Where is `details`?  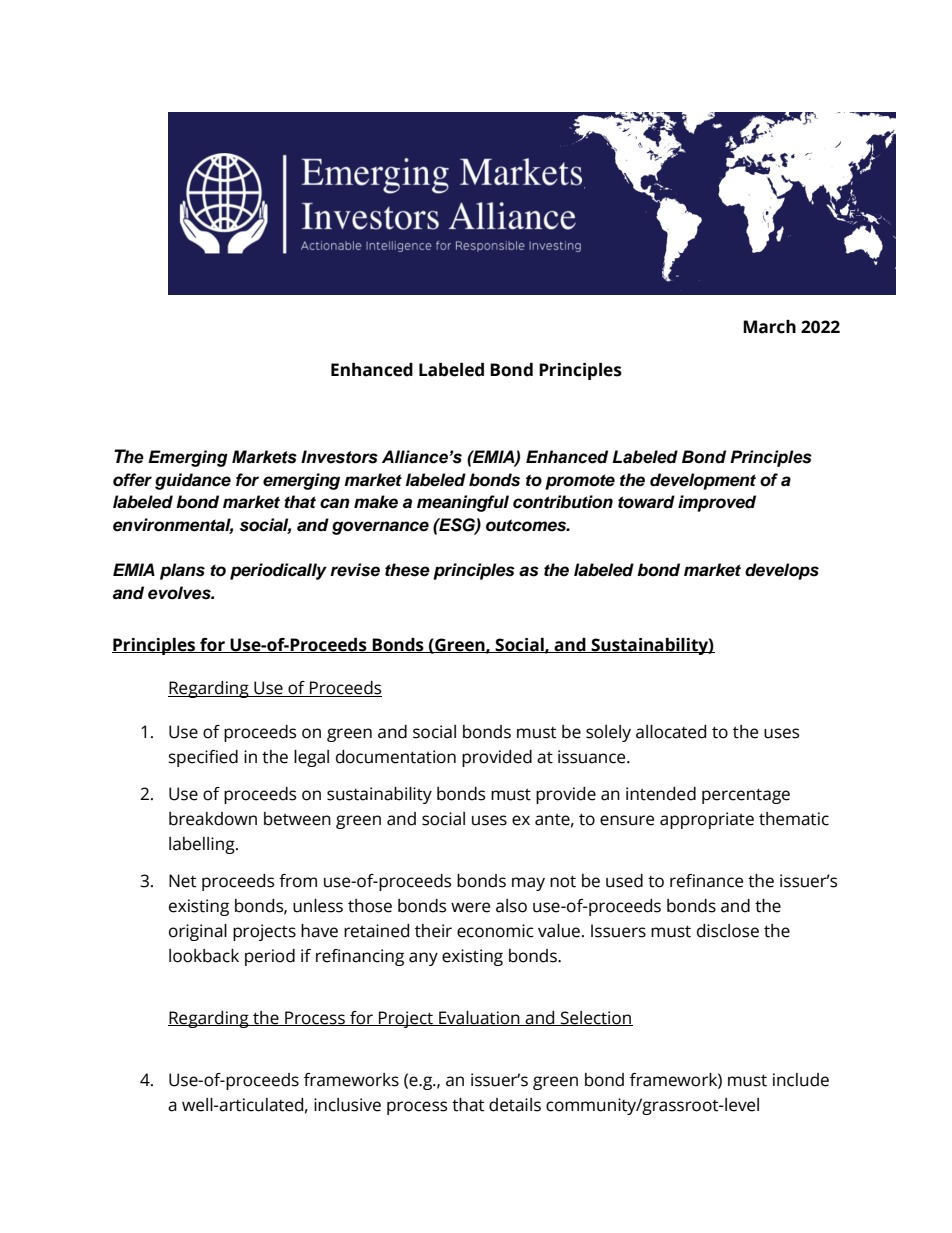
details is located at coordinates (515, 1105).
